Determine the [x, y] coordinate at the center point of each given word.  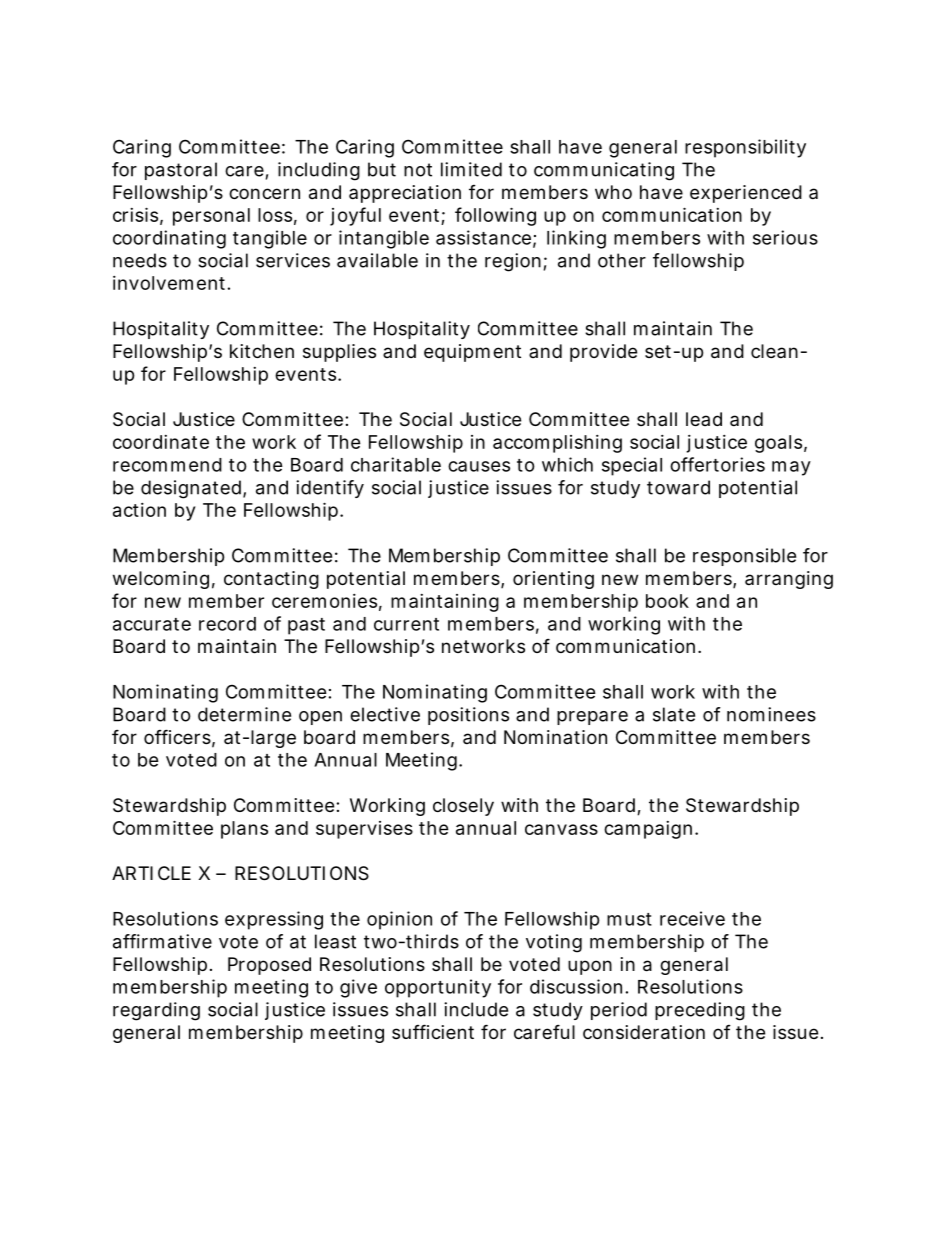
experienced [746, 194]
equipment [472, 353]
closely [463, 807]
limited [471, 169]
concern [264, 193]
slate [674, 714]
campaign [648, 830]
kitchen [262, 351]
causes [479, 466]
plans [244, 830]
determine [244, 714]
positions [468, 716]
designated [191, 489]
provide [603, 353]
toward [678, 487]
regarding [156, 1011]
